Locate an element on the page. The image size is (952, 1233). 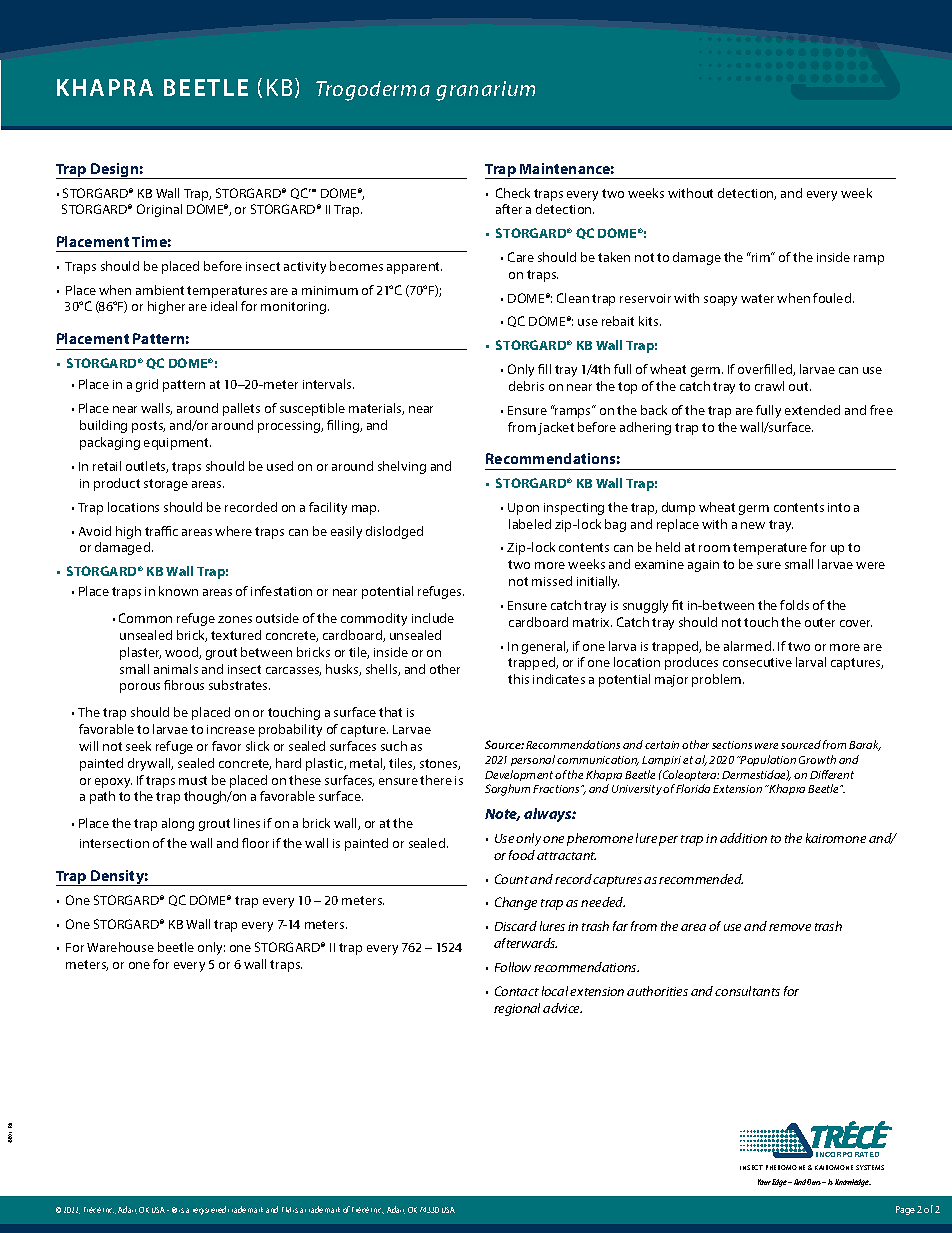
Your is located at coordinates (764, 1182).
